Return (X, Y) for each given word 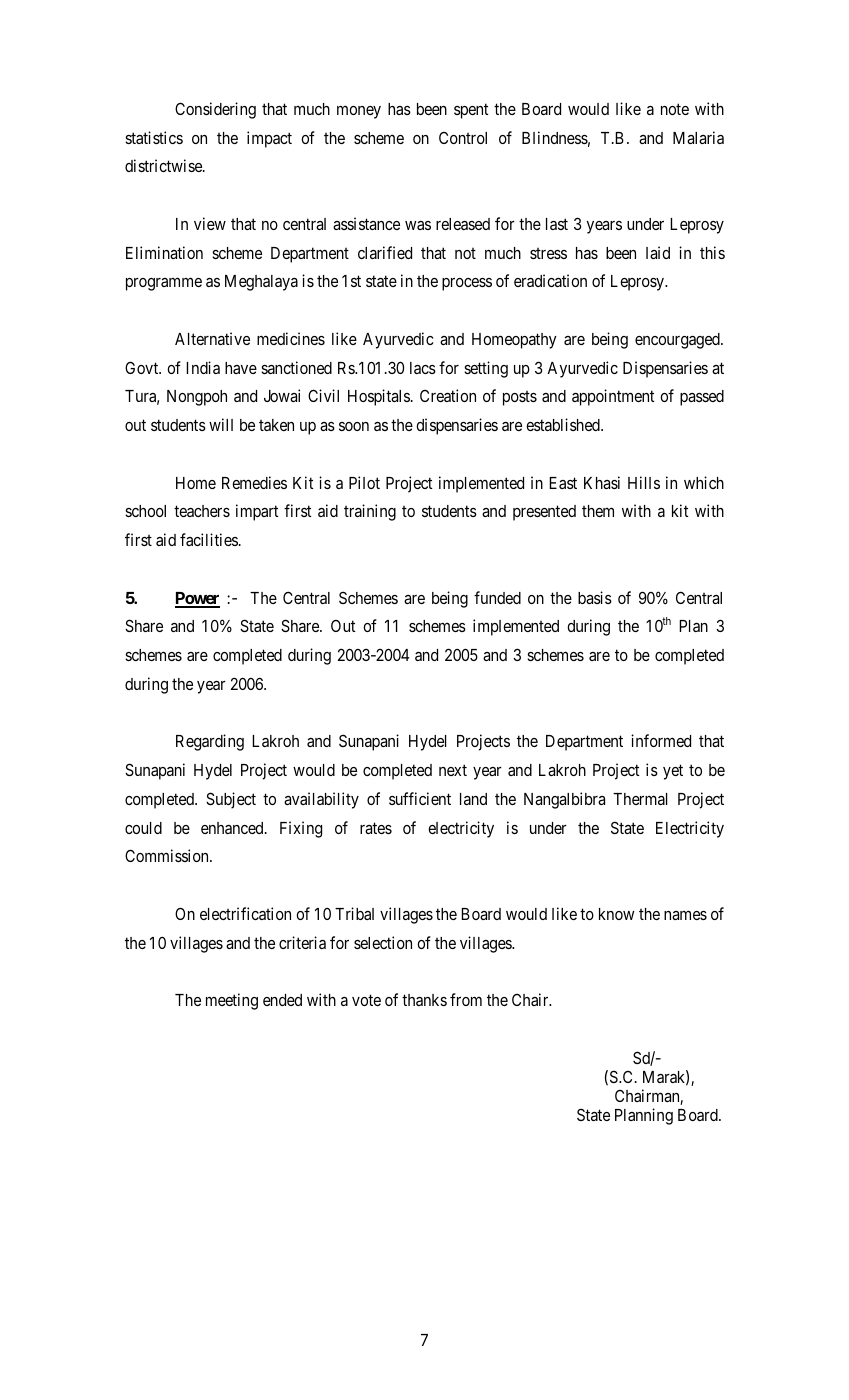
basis (595, 597)
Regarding (210, 742)
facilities (209, 539)
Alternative (212, 338)
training (370, 512)
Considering (215, 110)
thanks (424, 1000)
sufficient (420, 798)
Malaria (698, 137)
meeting (232, 1001)
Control (463, 138)
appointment (613, 397)
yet (673, 772)
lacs (423, 368)
